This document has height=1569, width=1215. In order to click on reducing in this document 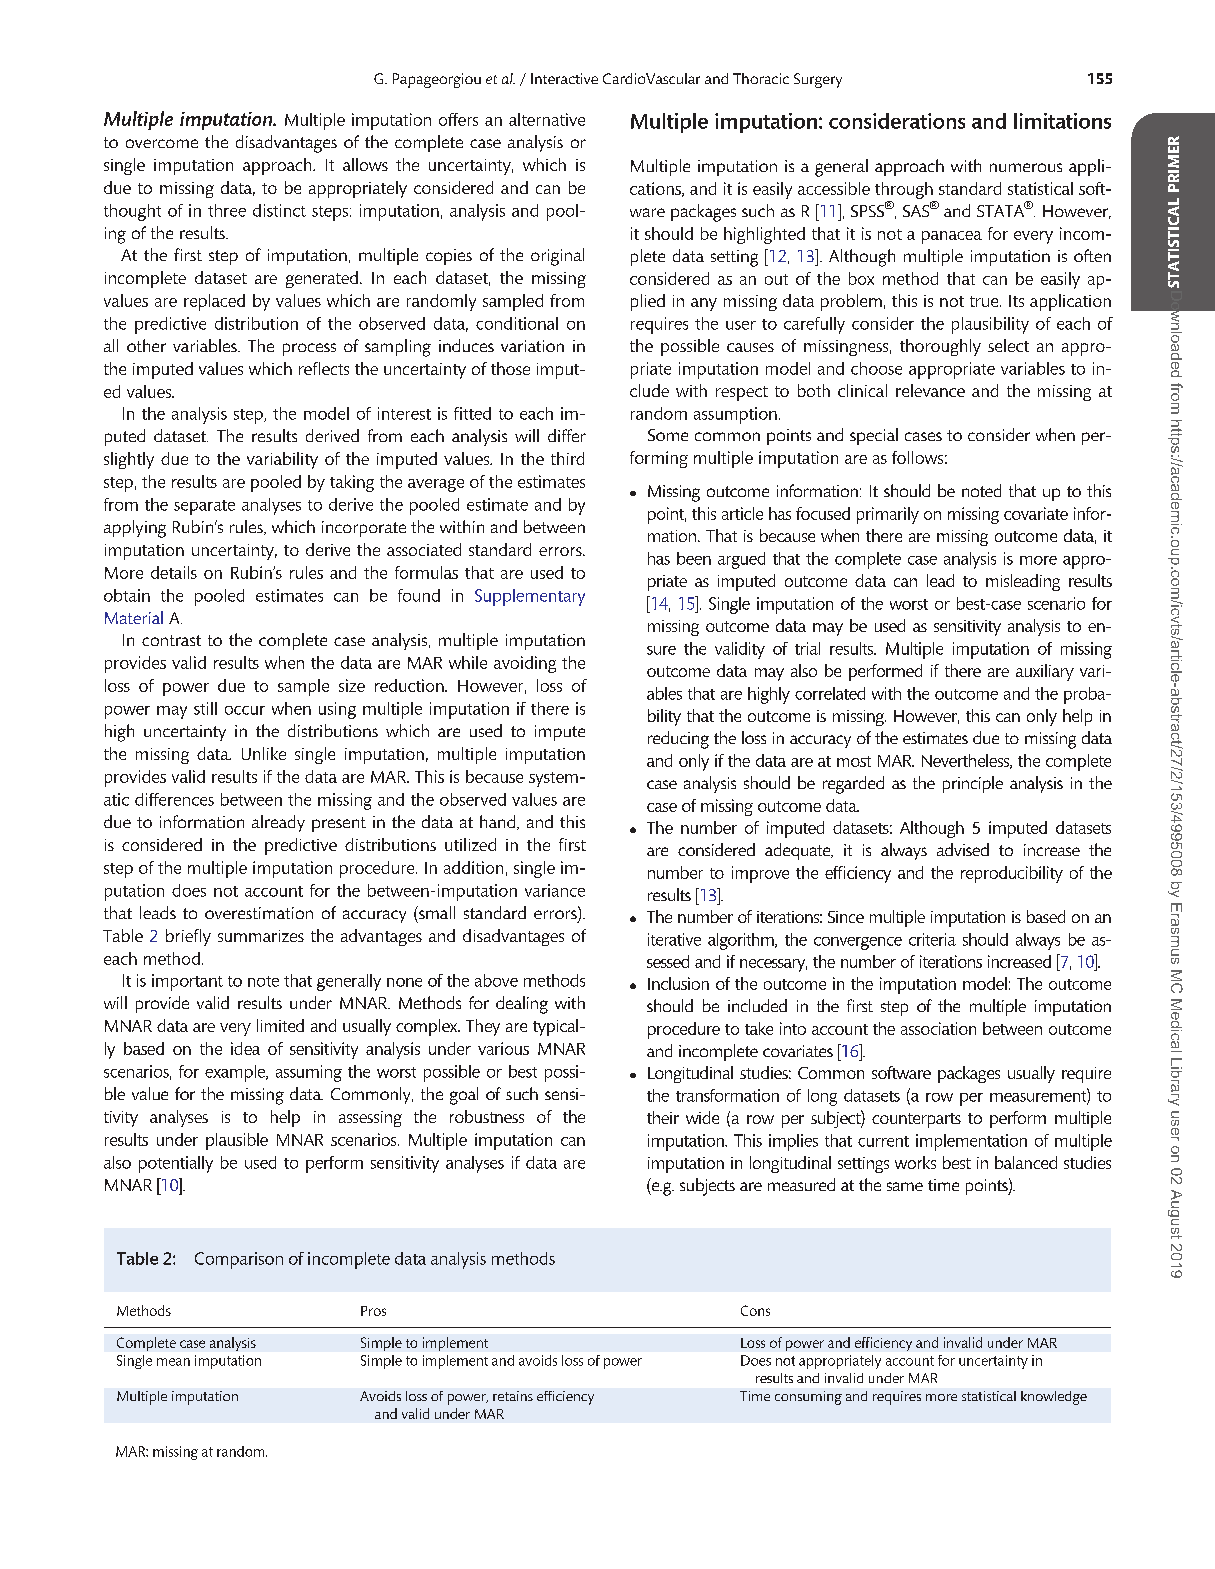, I will do `click(678, 740)`.
